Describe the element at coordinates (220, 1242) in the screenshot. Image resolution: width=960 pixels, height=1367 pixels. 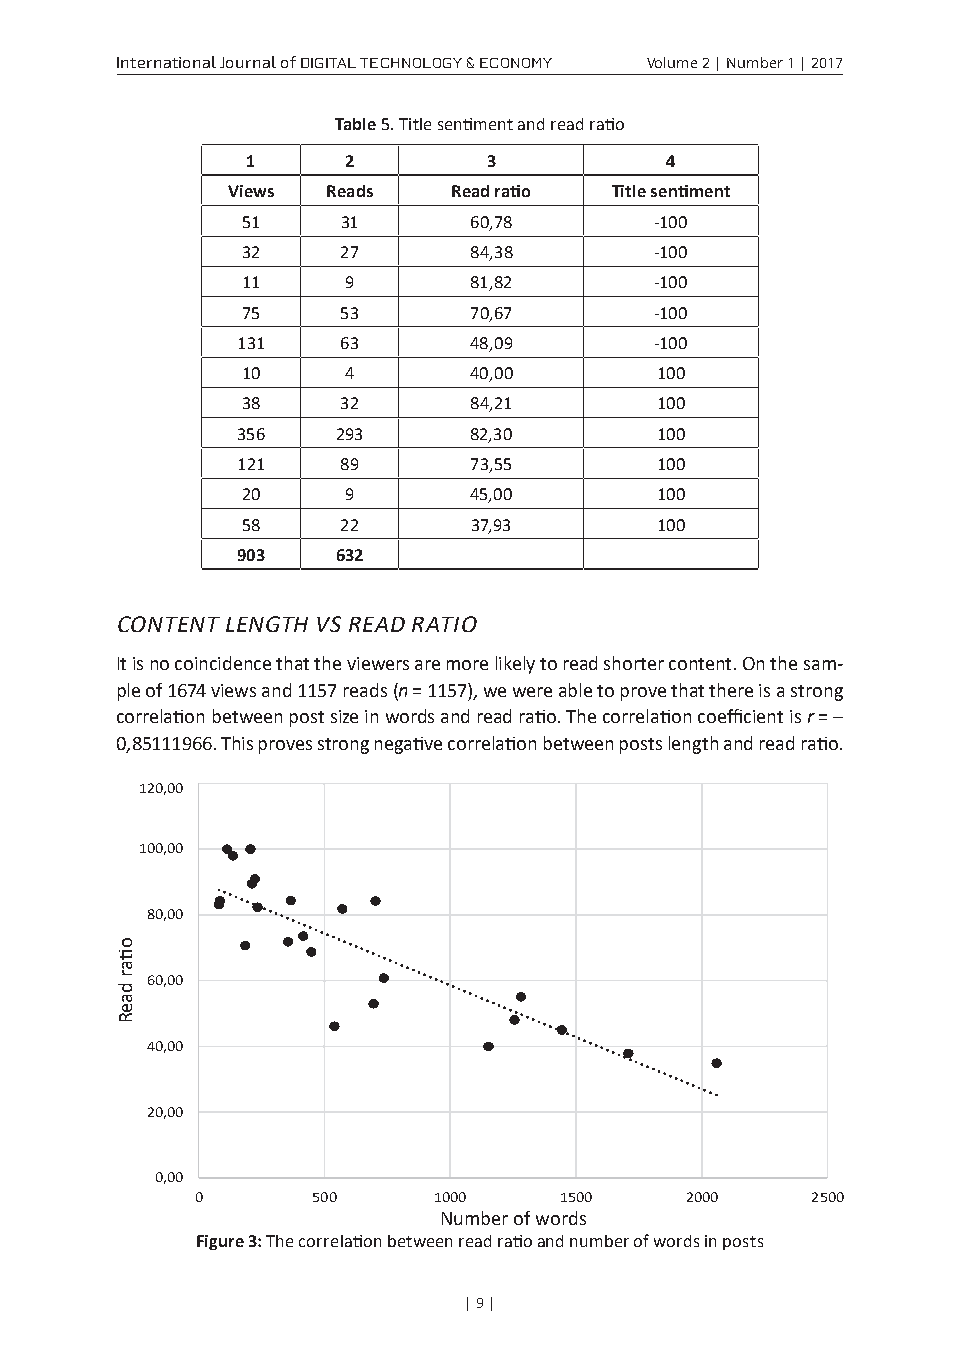
I see `Figure` at that location.
